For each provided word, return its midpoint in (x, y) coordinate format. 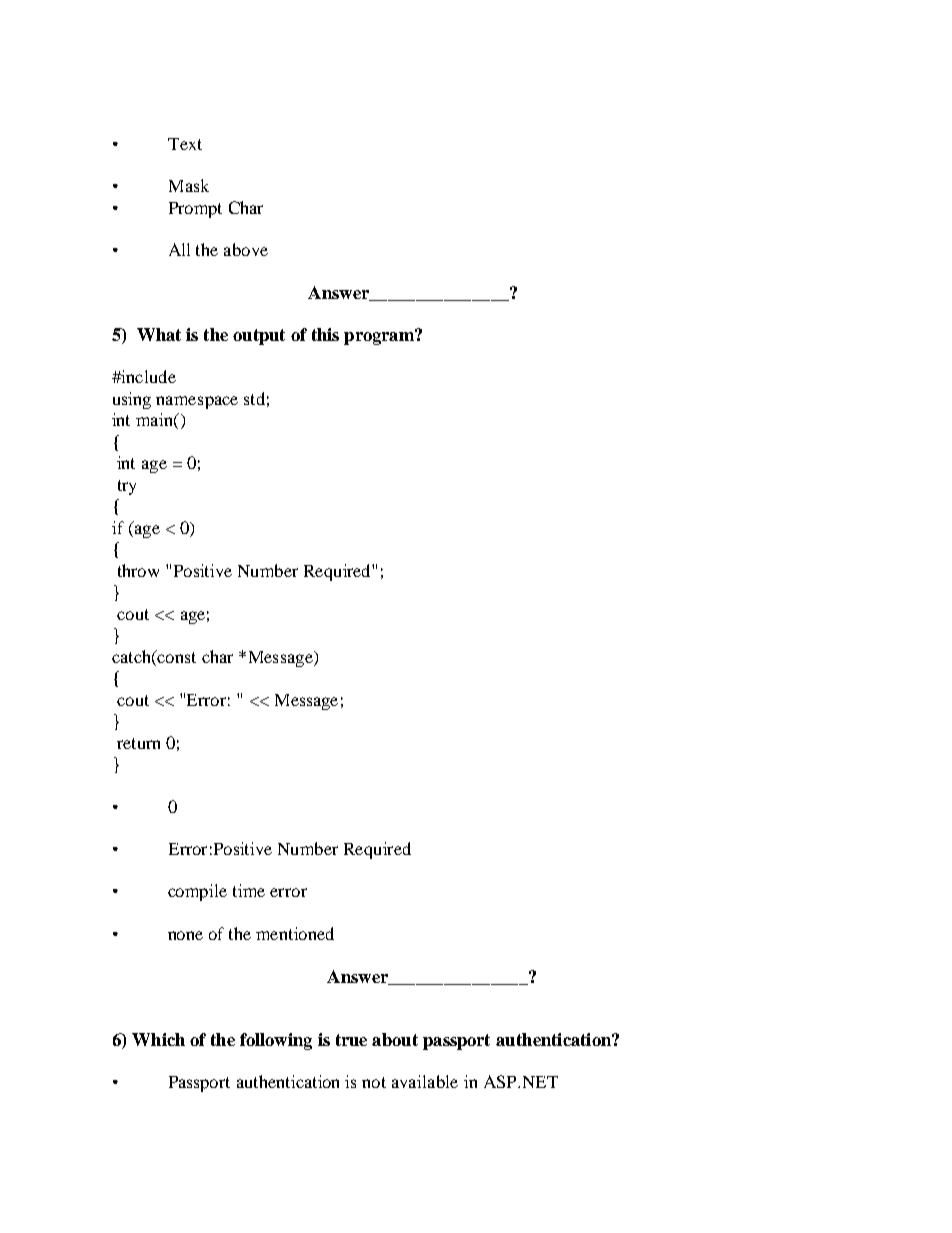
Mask (189, 185)
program (380, 337)
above (246, 249)
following (276, 1041)
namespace (197, 402)
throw (138, 570)
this (325, 334)
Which (158, 1039)
